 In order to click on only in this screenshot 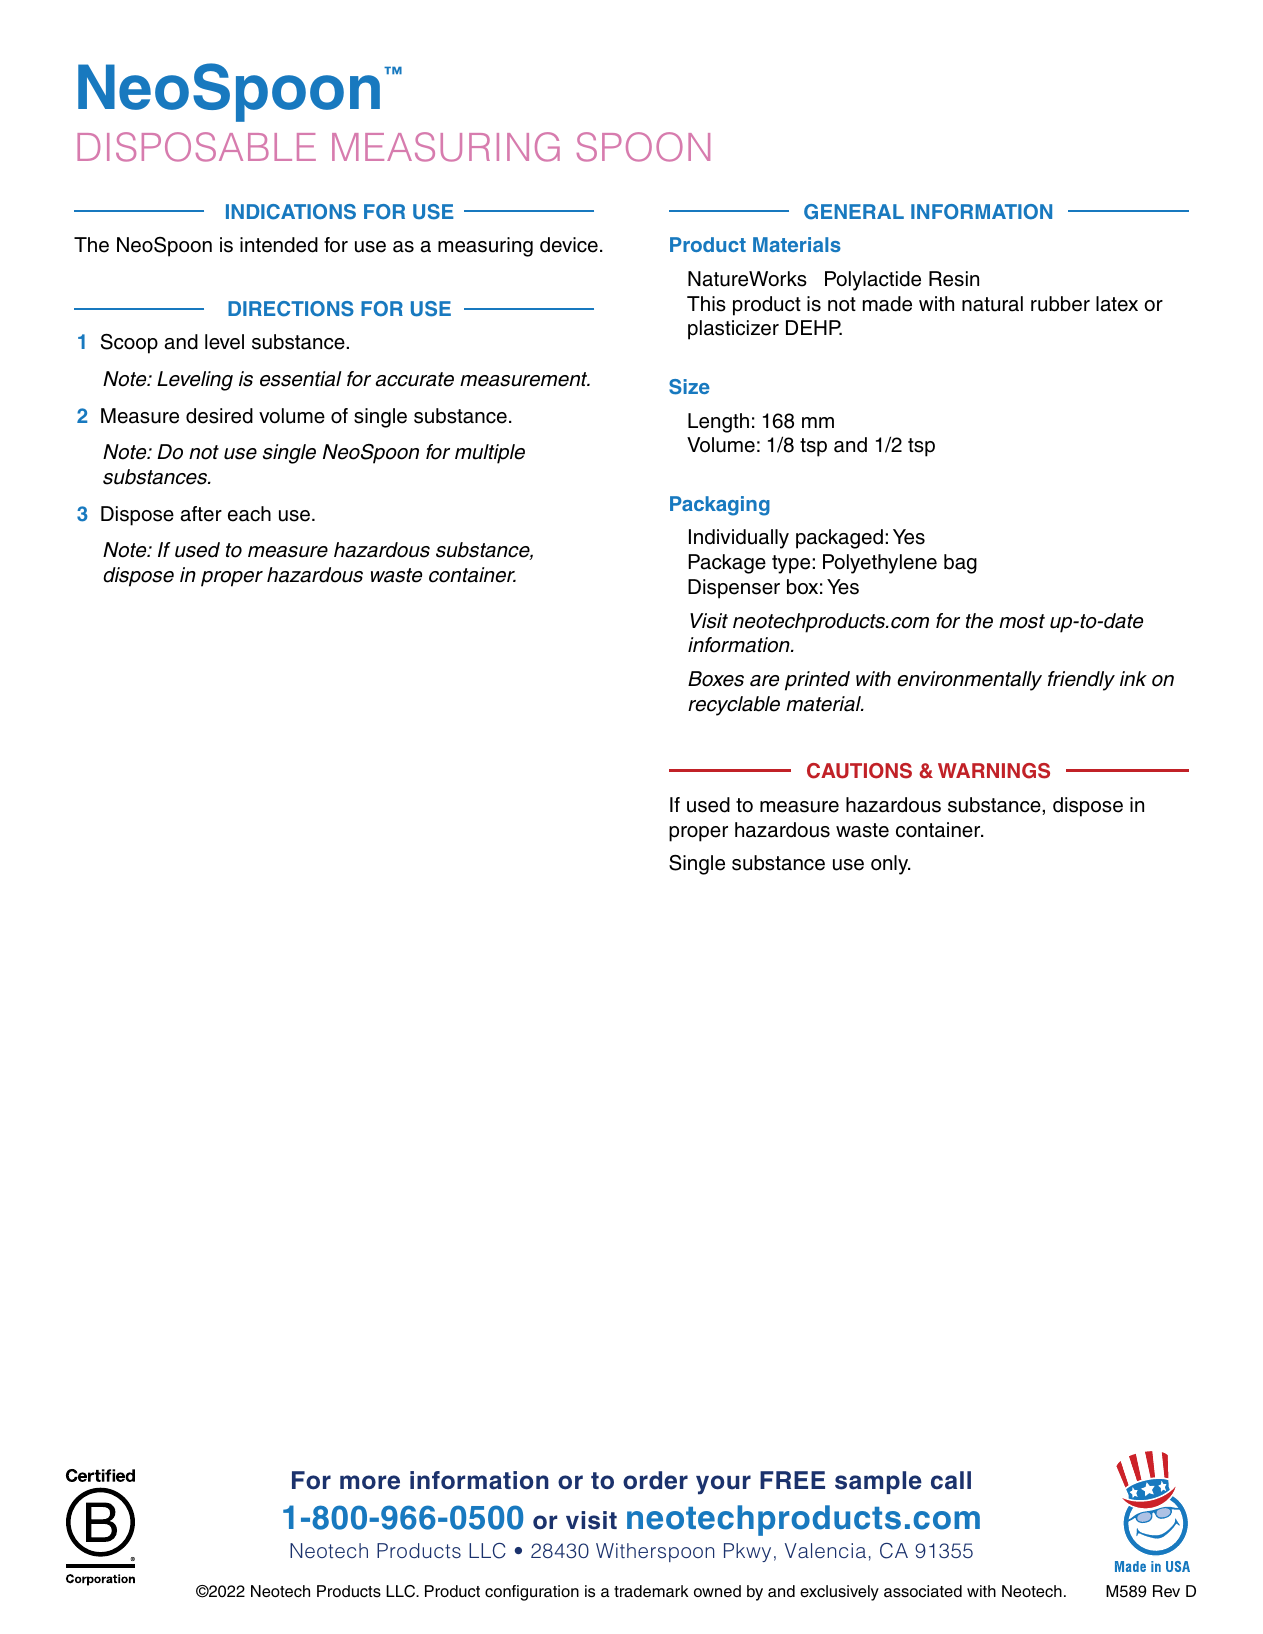, I will do `click(891, 865)`.
